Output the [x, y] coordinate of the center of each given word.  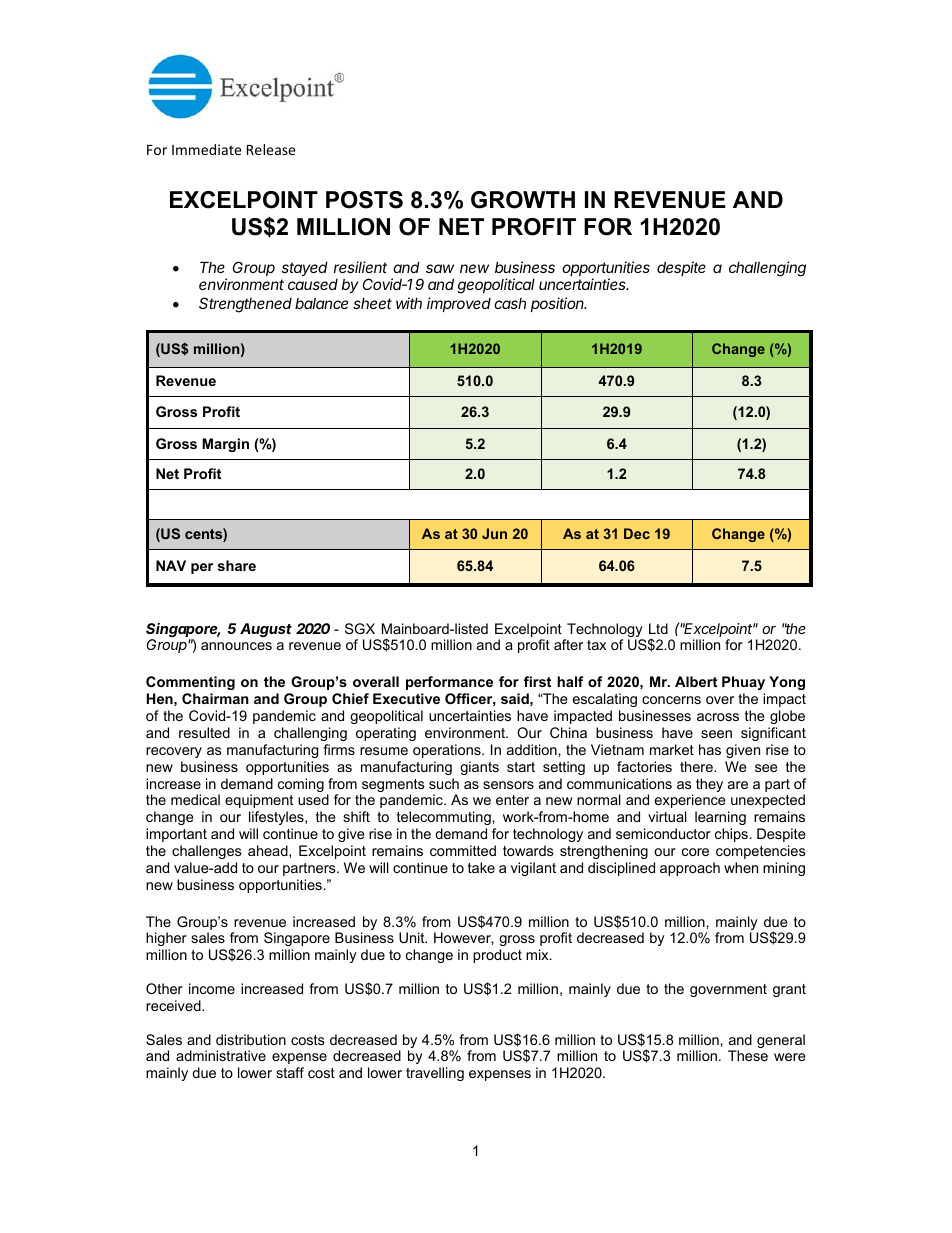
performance [449, 683]
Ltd [658, 628]
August [266, 630]
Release [271, 149]
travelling [435, 1074]
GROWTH [523, 200]
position [559, 304]
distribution [251, 1039]
